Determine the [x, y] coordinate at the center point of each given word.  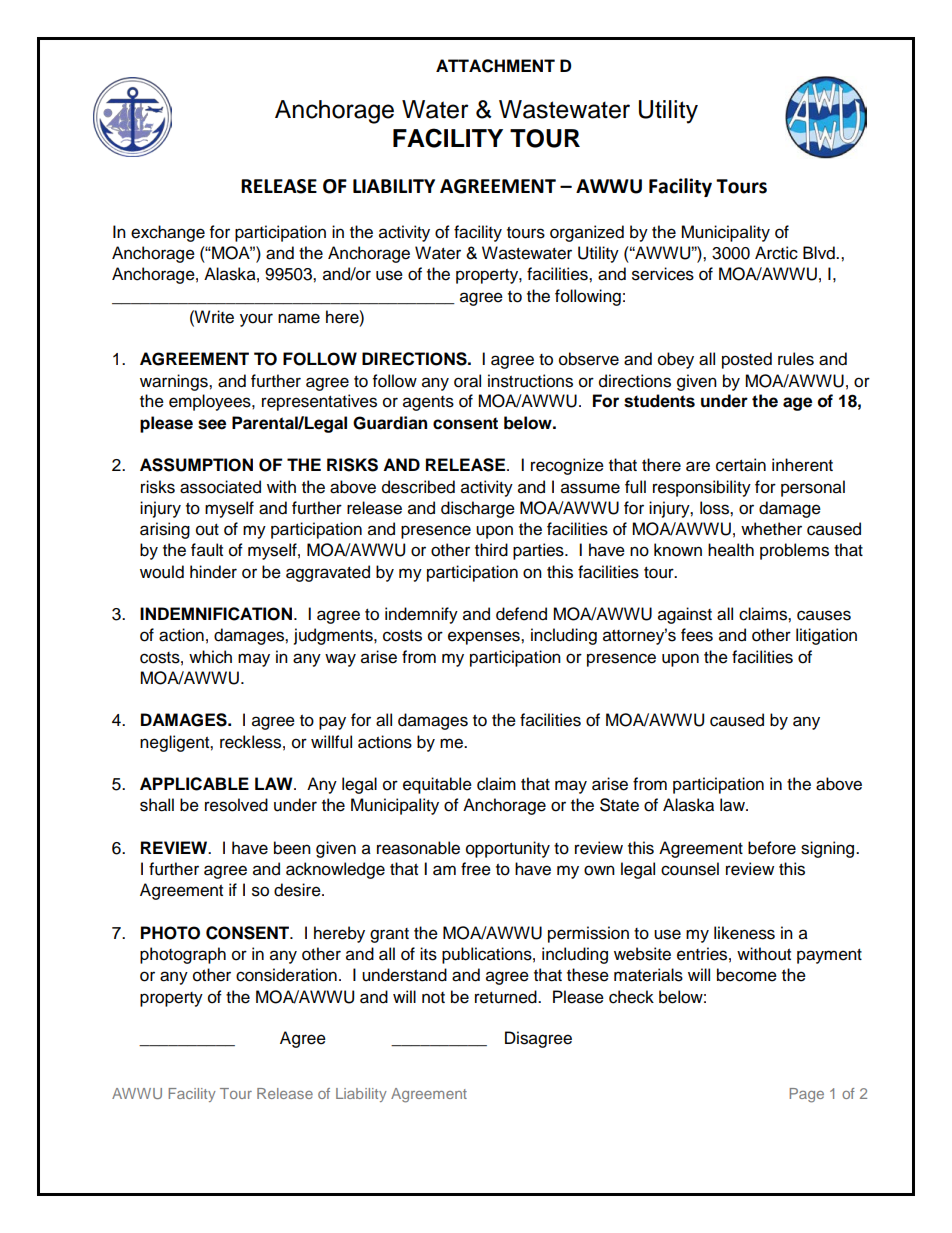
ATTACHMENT [495, 66]
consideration [286, 975]
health [731, 550]
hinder [213, 572]
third [491, 550]
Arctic [776, 253]
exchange [168, 233]
